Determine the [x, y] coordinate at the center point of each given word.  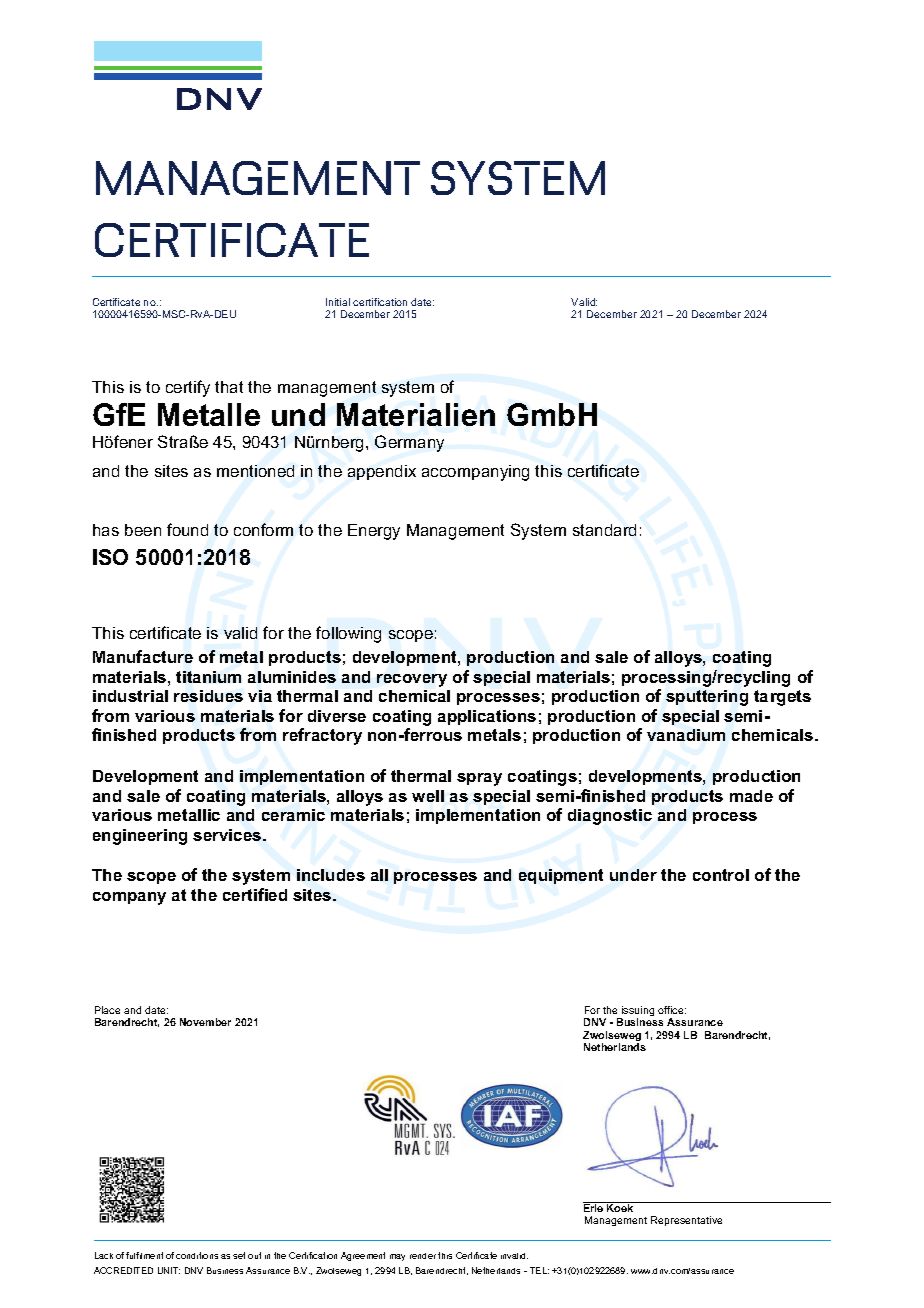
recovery [412, 680]
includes [331, 875]
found [187, 529]
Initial [338, 302]
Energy [374, 532]
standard [604, 530]
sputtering [707, 698]
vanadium [686, 735]
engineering [140, 837]
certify [188, 388]
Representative [686, 1221]
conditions [197, 1255]
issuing [637, 1012]
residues [208, 696]
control [721, 875]
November [205, 1022]
